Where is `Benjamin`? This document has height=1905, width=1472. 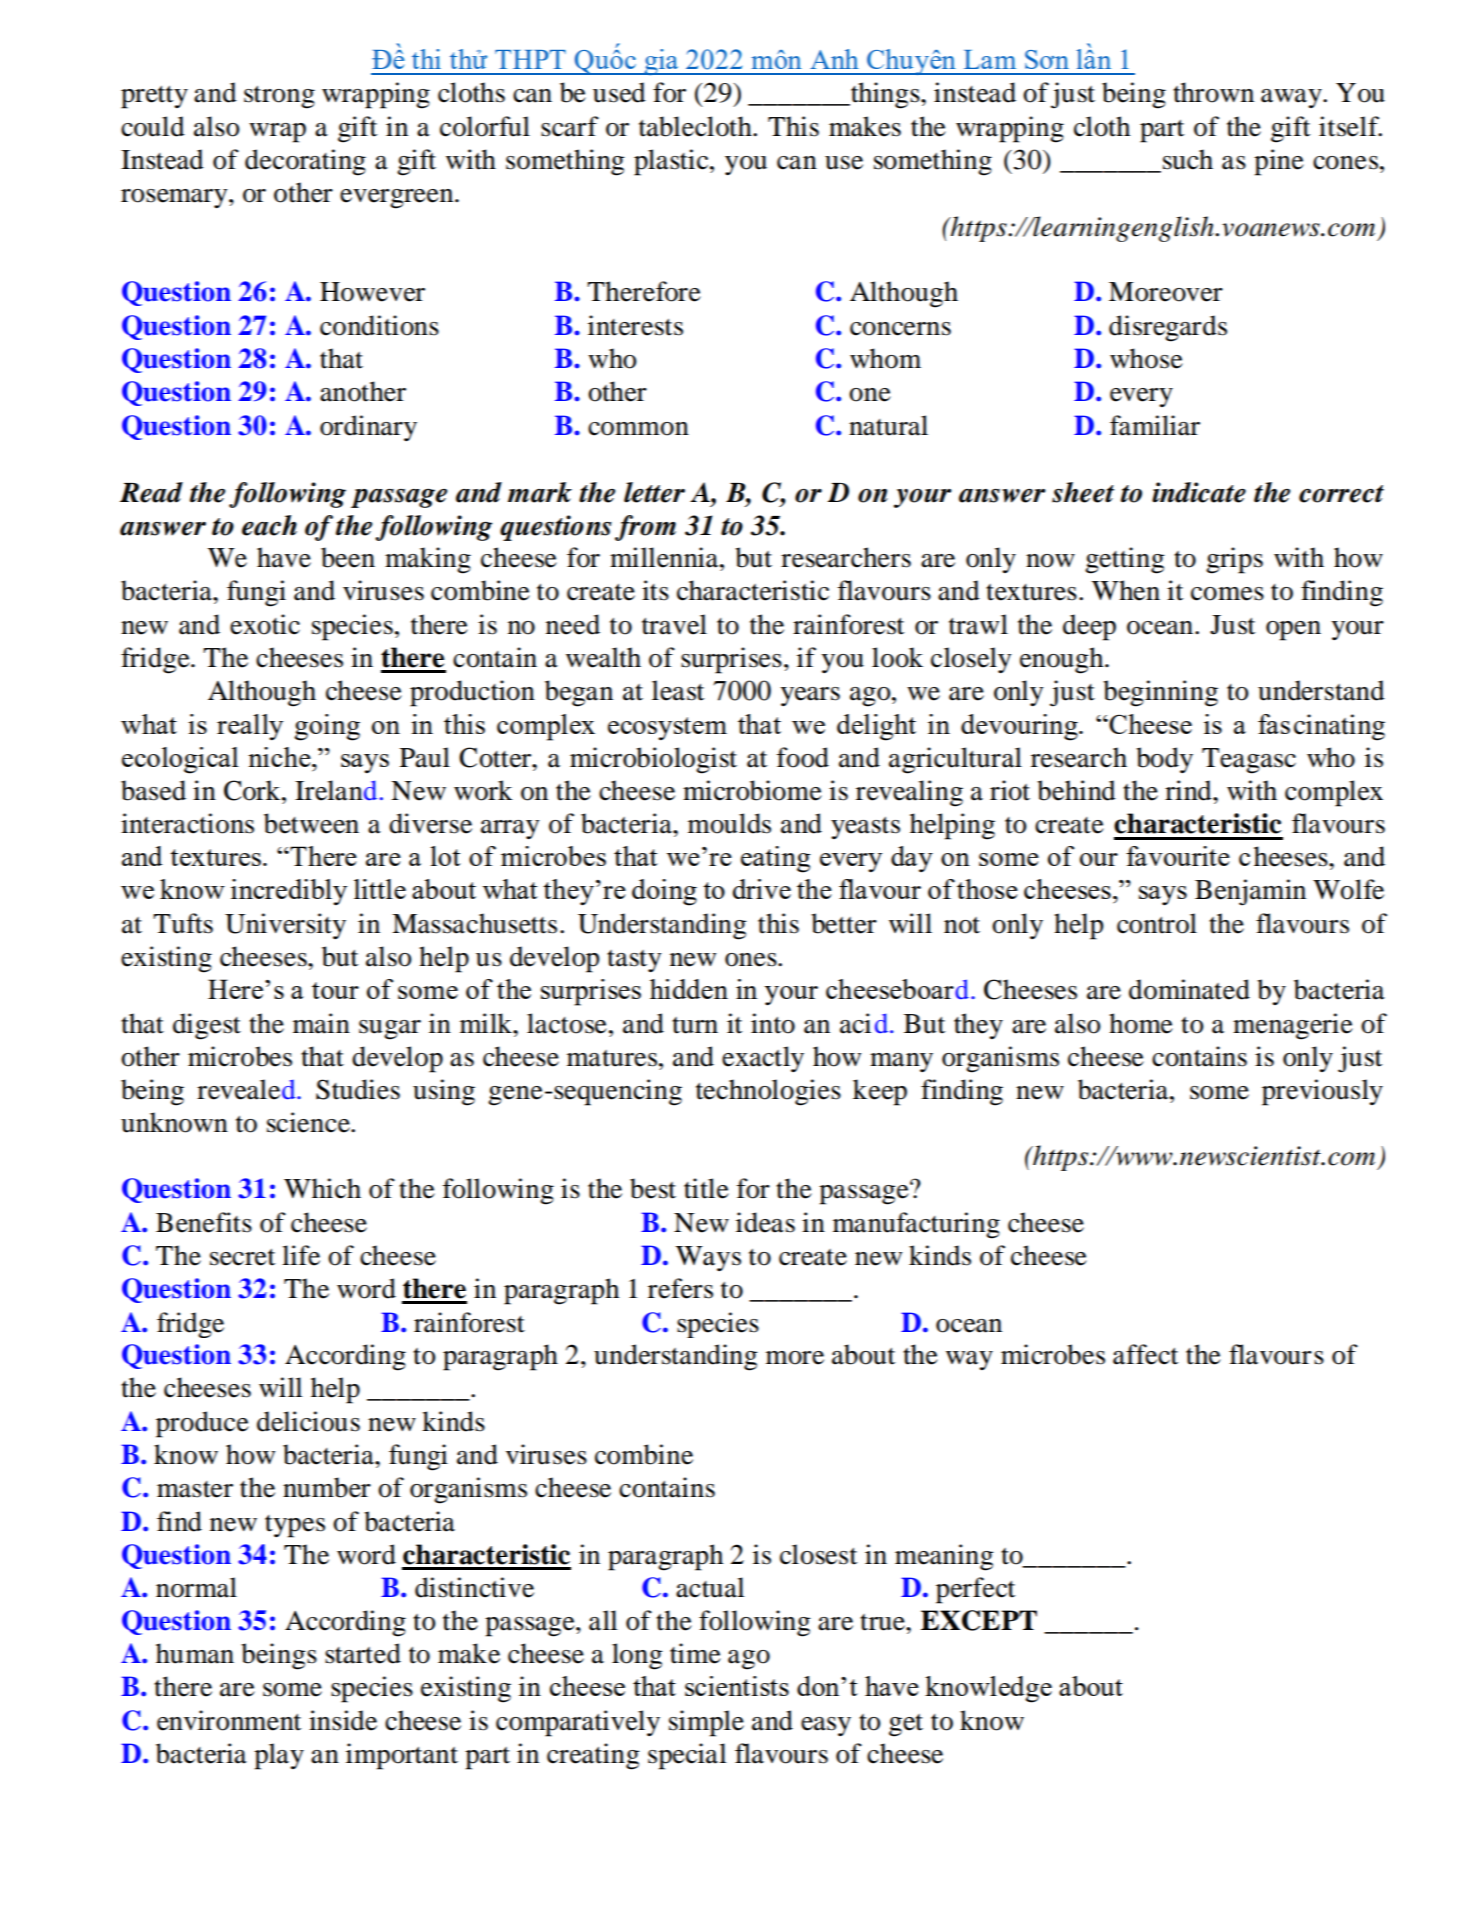
Benjamin is located at coordinates (1250, 892).
